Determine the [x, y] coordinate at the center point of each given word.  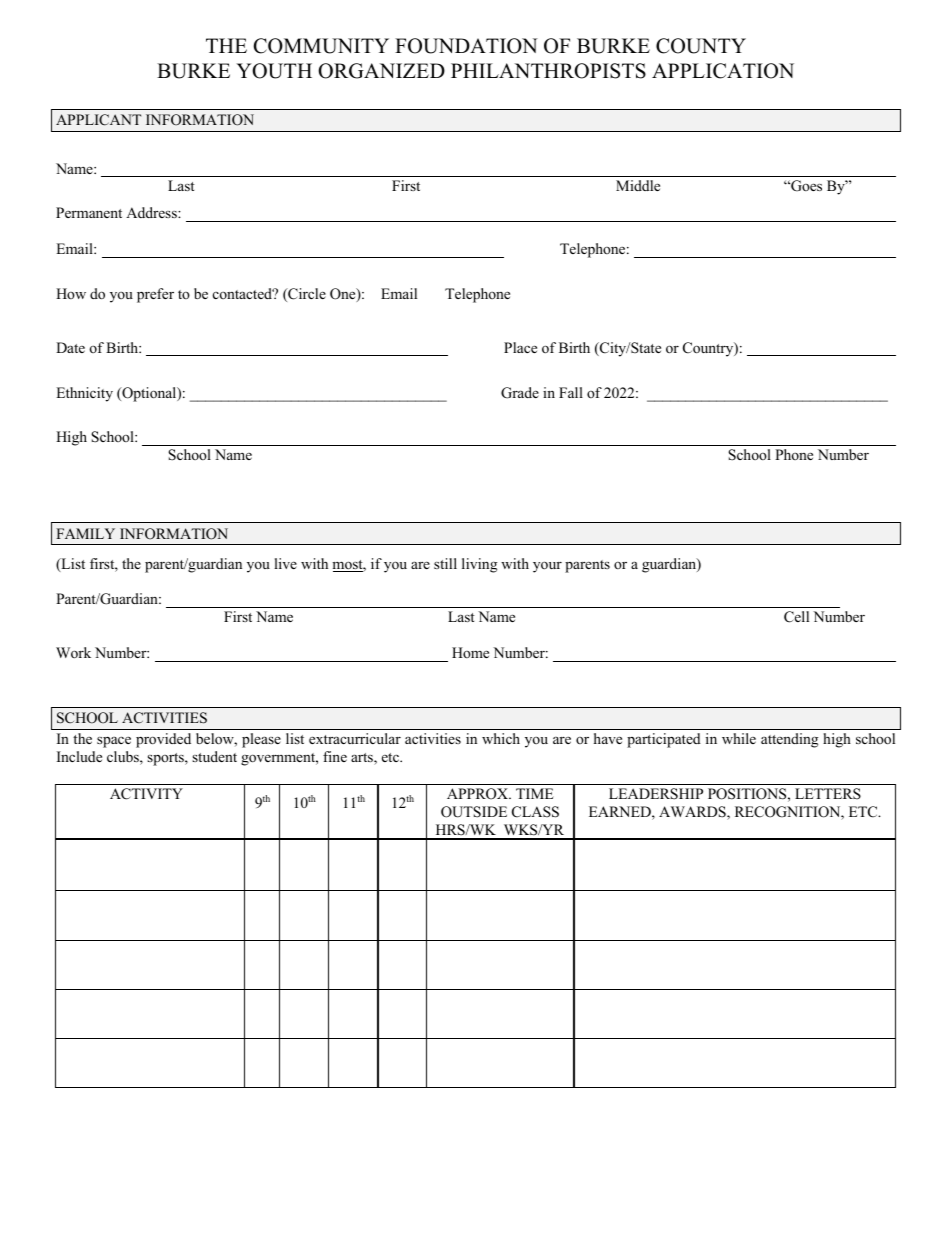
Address [152, 212]
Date [70, 347]
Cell [796, 617]
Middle [638, 185]
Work [73, 652]
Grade [520, 393]
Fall [571, 392]
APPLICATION [723, 71]
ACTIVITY [146, 794]
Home [470, 652]
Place [520, 347]
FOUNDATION [466, 46]
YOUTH [274, 71]
